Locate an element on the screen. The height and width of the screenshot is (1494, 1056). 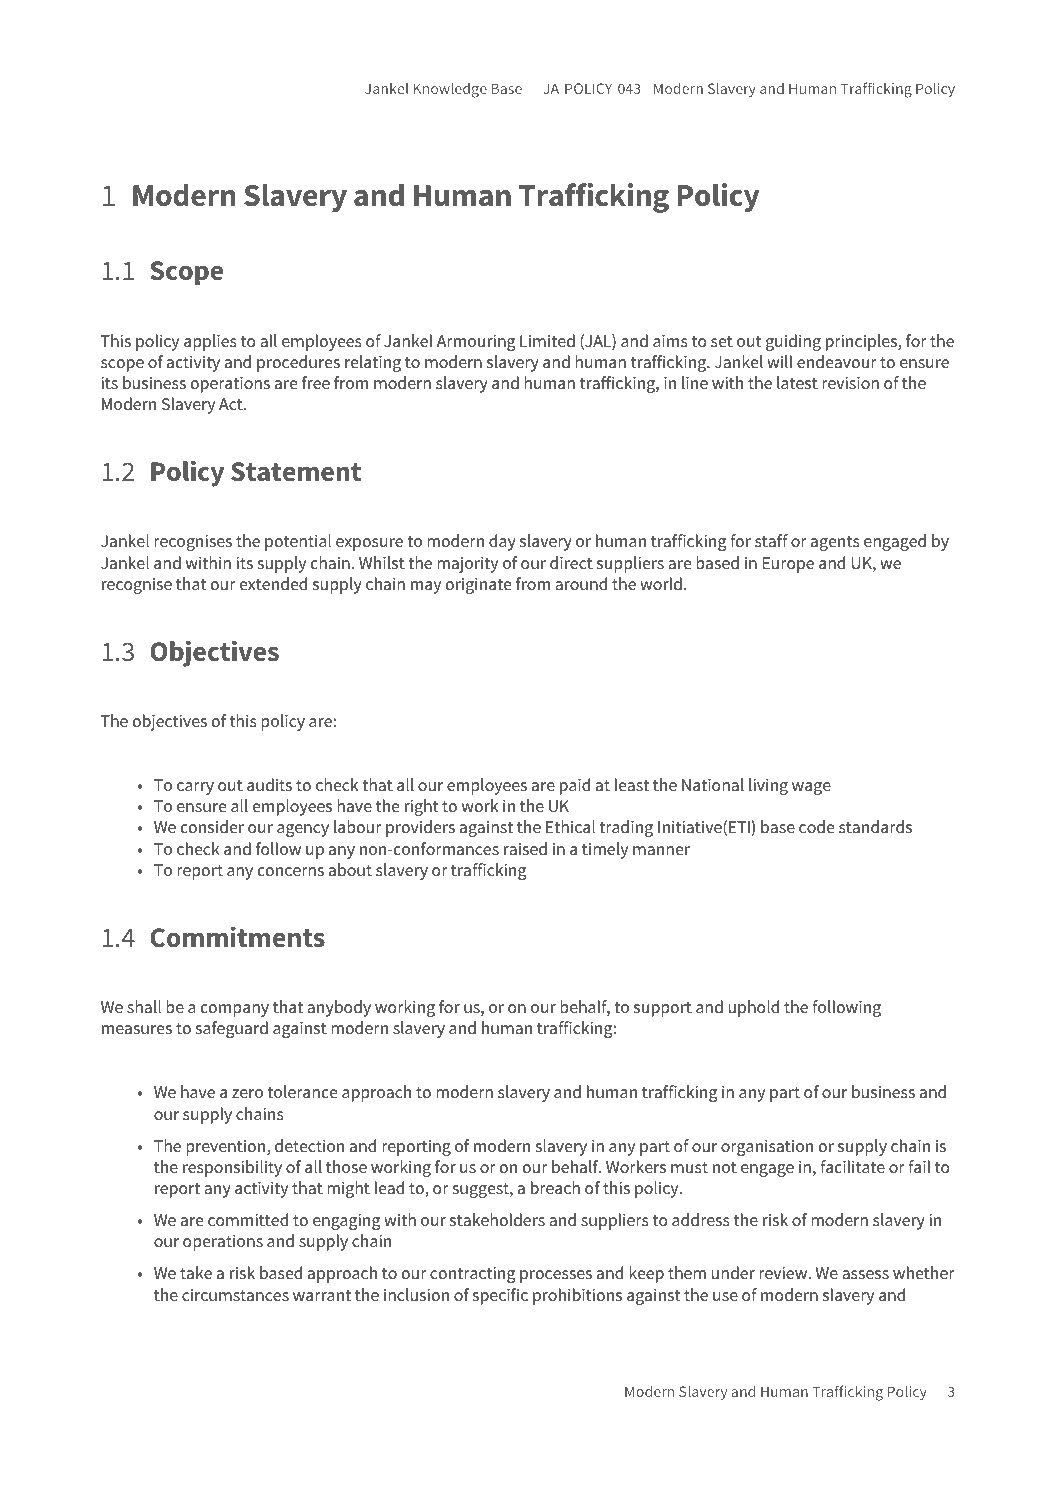
support is located at coordinates (663, 1009).
